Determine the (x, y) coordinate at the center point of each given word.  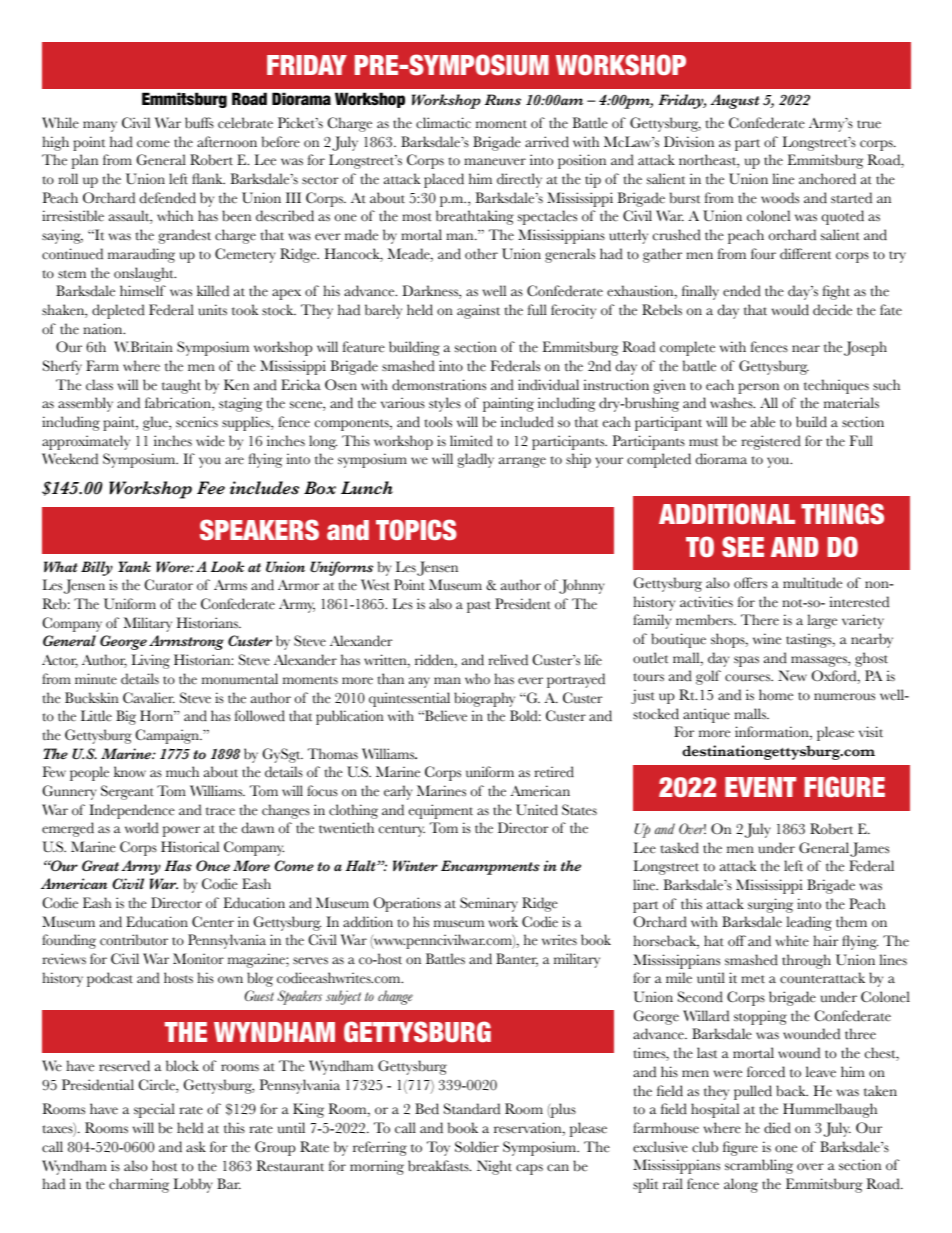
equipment (441, 811)
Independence (132, 811)
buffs (199, 123)
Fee (211, 488)
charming (139, 1185)
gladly (476, 460)
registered (771, 442)
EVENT (760, 787)
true (869, 124)
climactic (443, 123)
